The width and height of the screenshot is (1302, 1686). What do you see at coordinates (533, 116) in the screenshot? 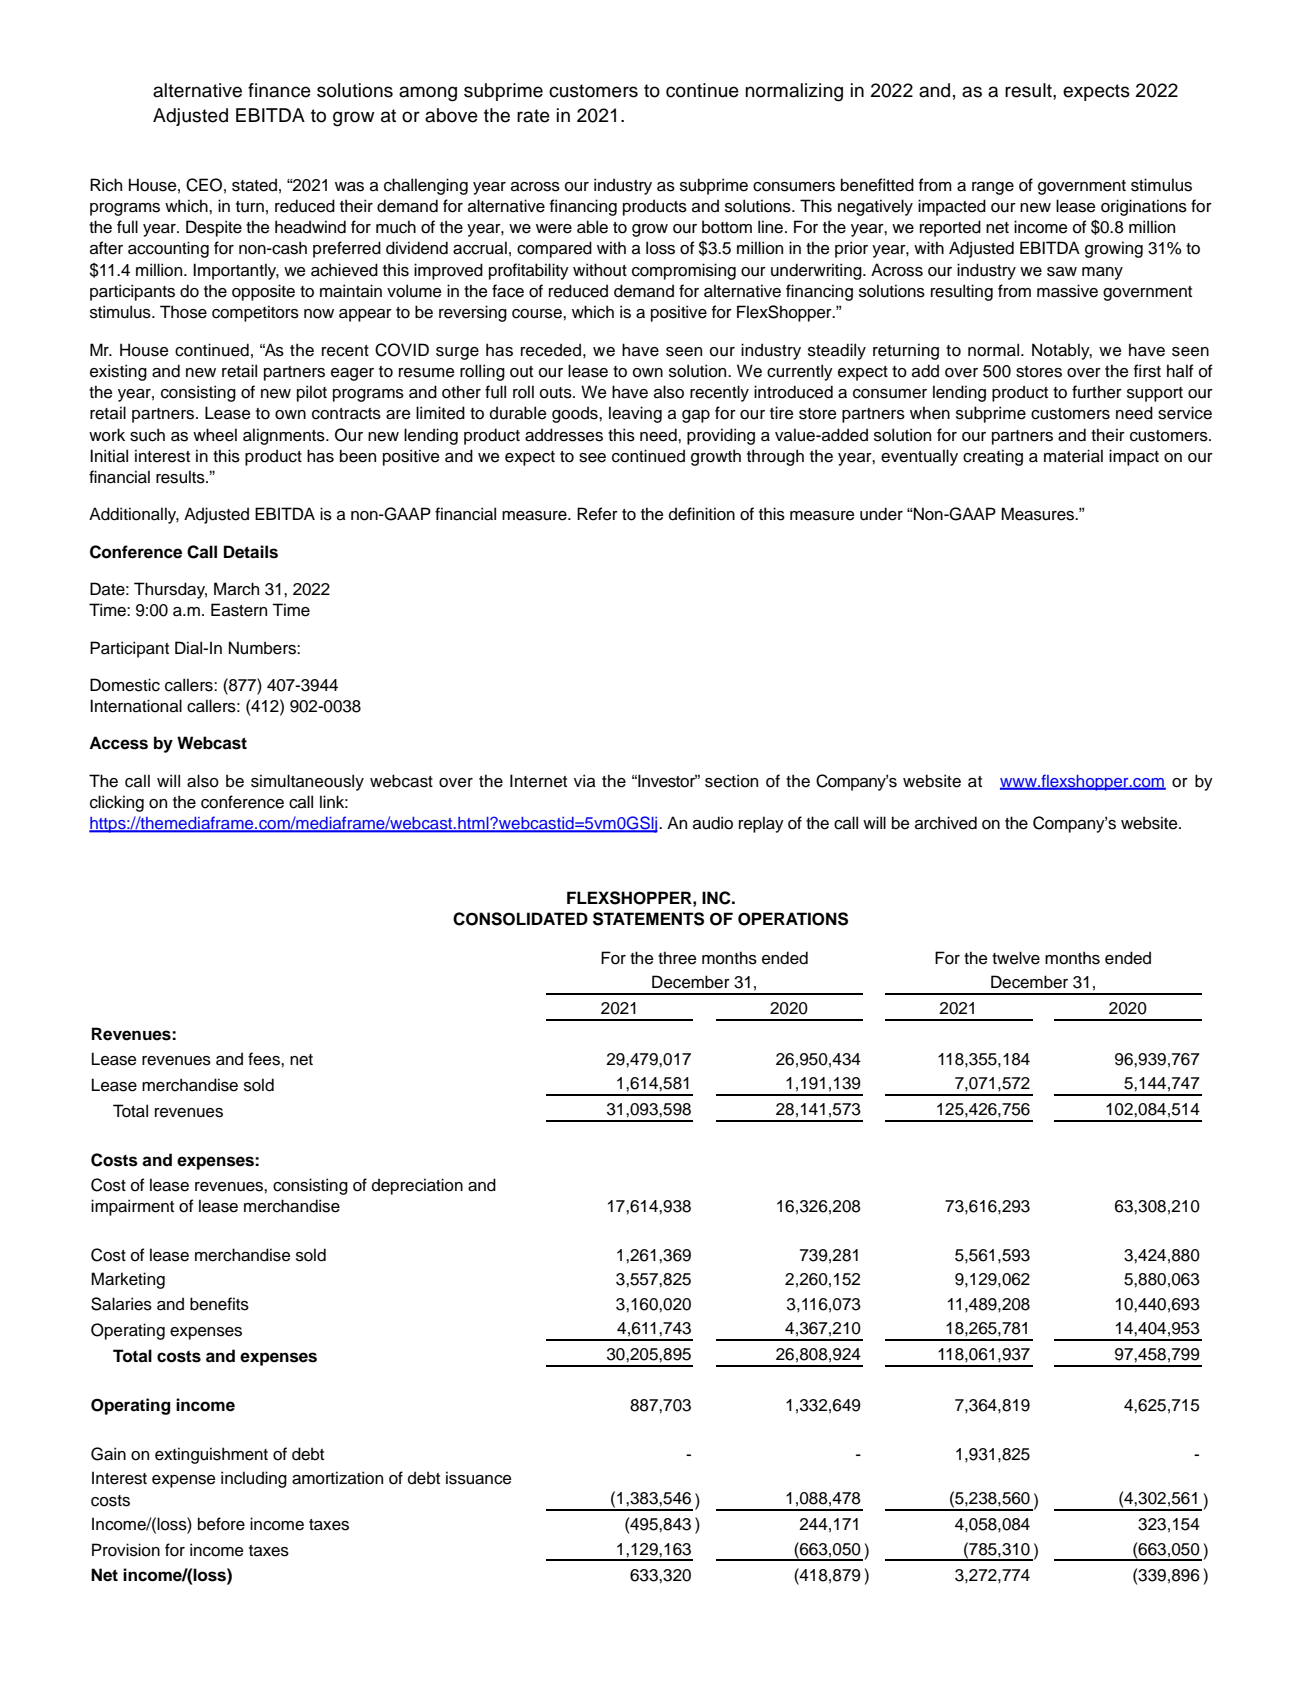
I see `rate` at bounding box center [533, 116].
